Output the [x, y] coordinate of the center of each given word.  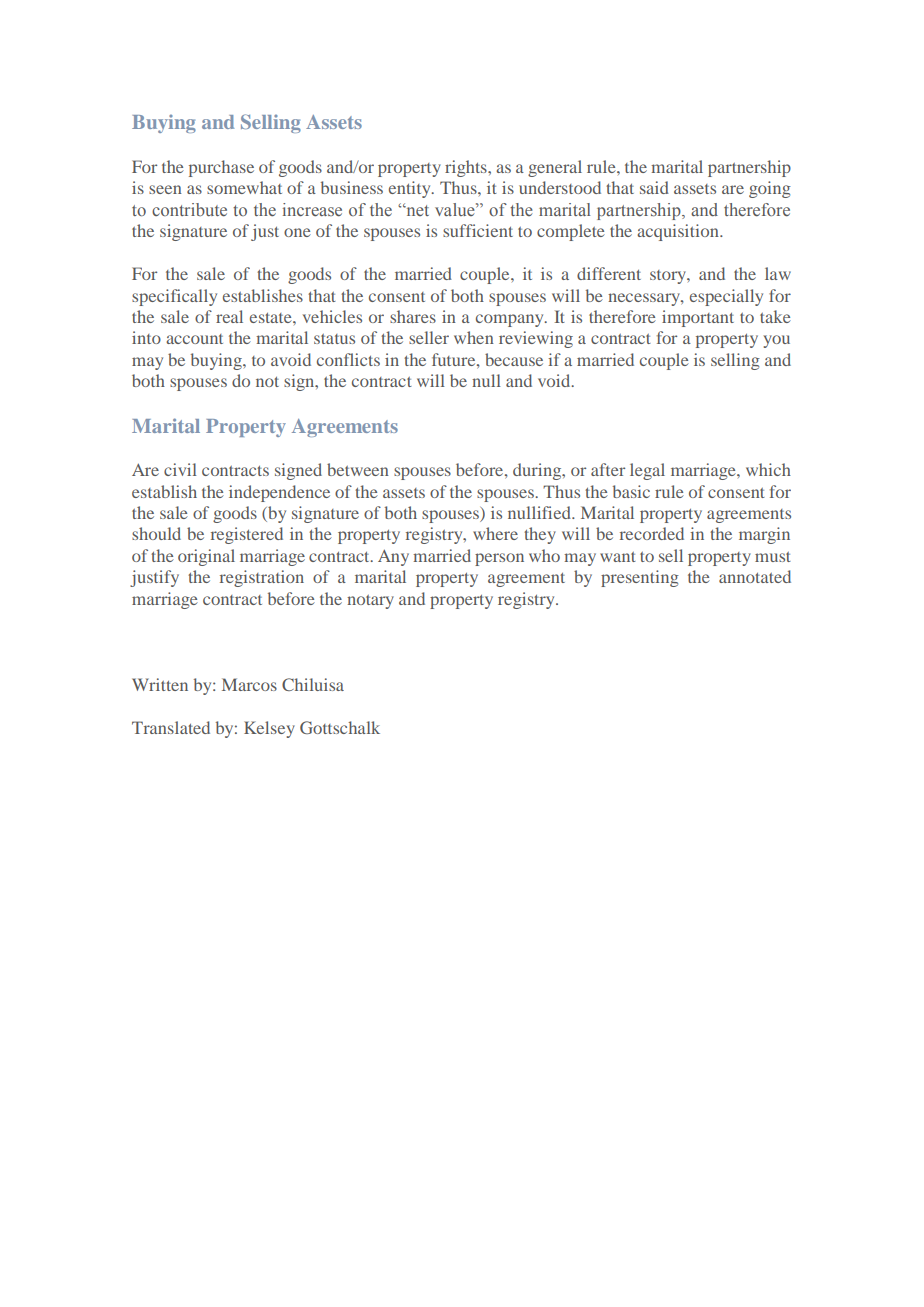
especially [726, 297]
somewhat [244, 187]
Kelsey [269, 729]
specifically [174, 297]
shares [413, 316]
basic [631, 491]
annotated [755, 576]
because [514, 359]
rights [467, 168]
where [495, 533]
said [654, 187]
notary [370, 602]
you [776, 341]
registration [262, 578]
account [194, 339]
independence [279, 493]
